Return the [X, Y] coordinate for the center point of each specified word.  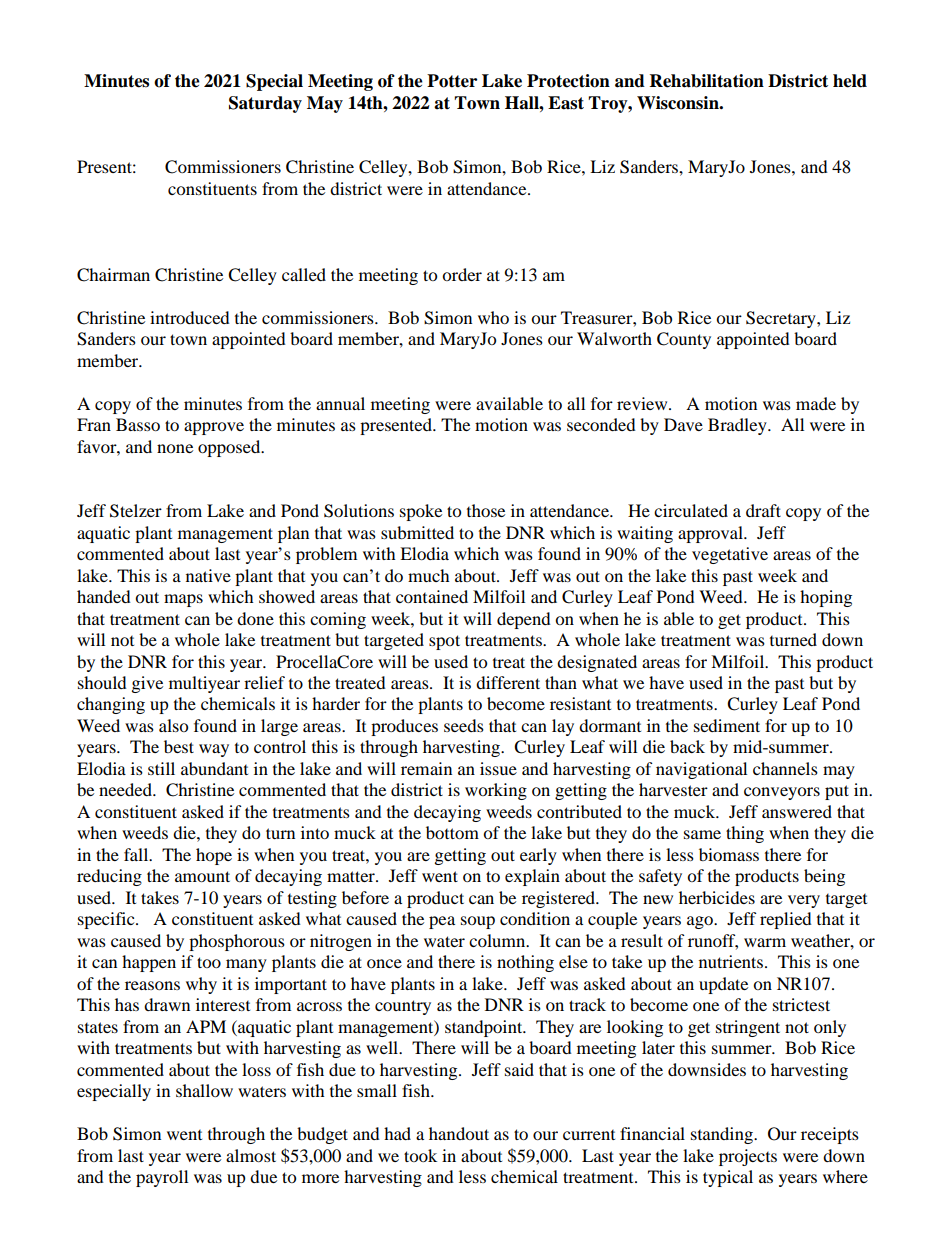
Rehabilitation [707, 81]
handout [459, 1133]
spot [444, 642]
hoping [826, 598]
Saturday [265, 104]
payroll [162, 1178]
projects [748, 1157]
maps [183, 600]
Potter [452, 81]
